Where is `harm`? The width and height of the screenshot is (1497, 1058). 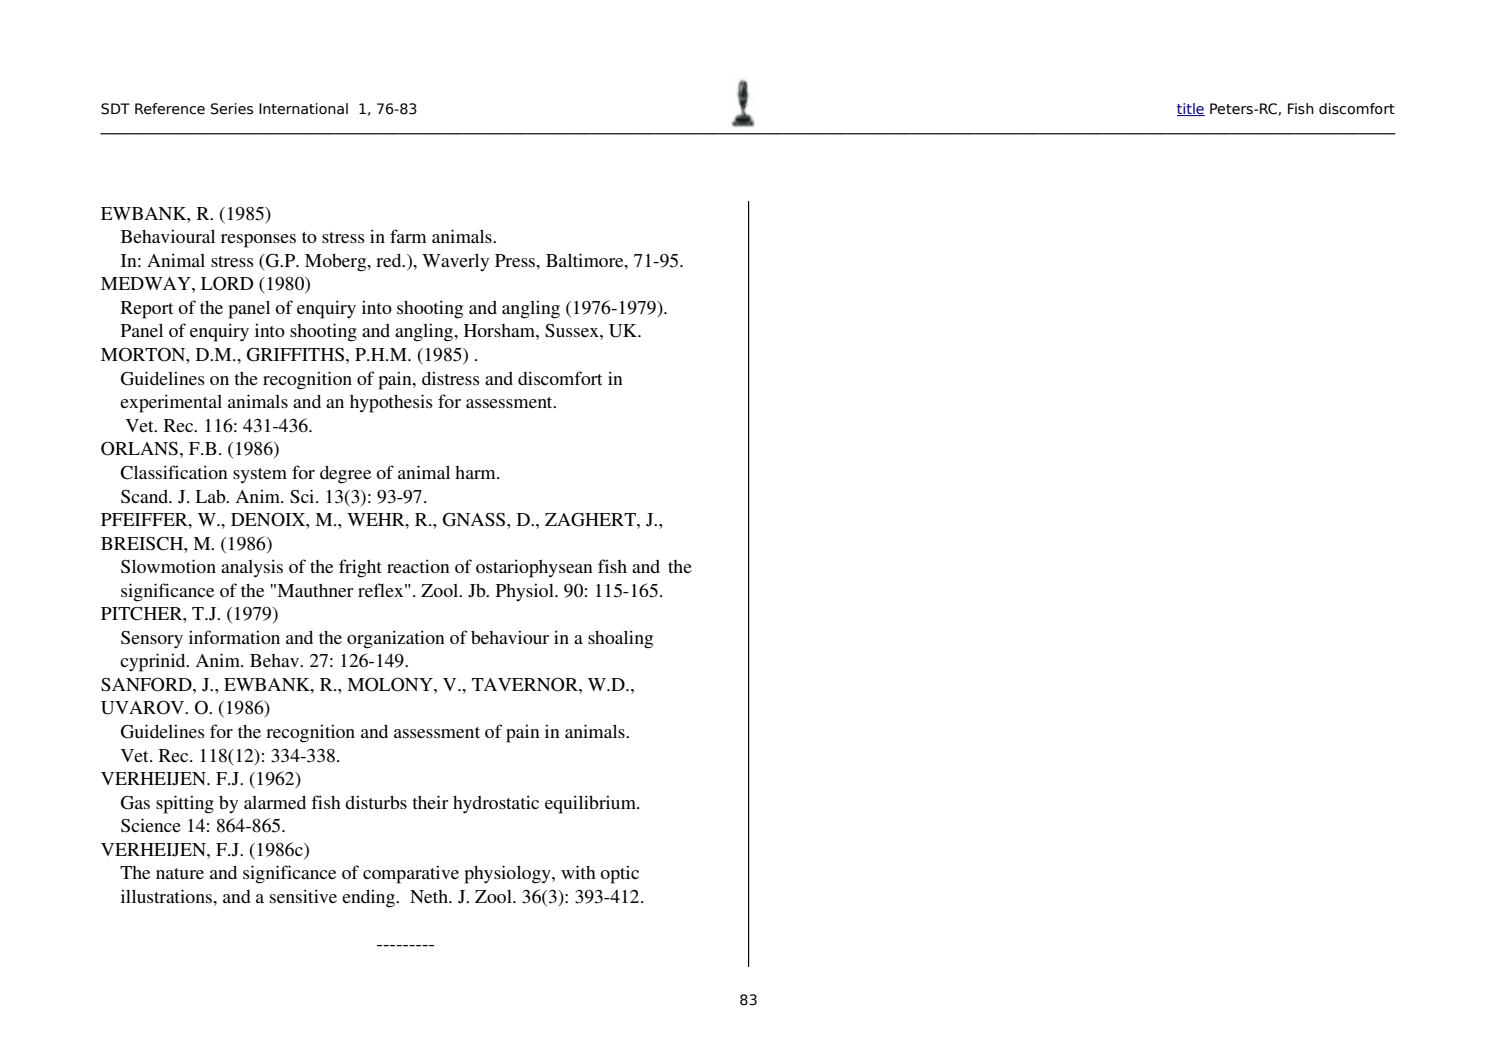
harm is located at coordinates (476, 472).
